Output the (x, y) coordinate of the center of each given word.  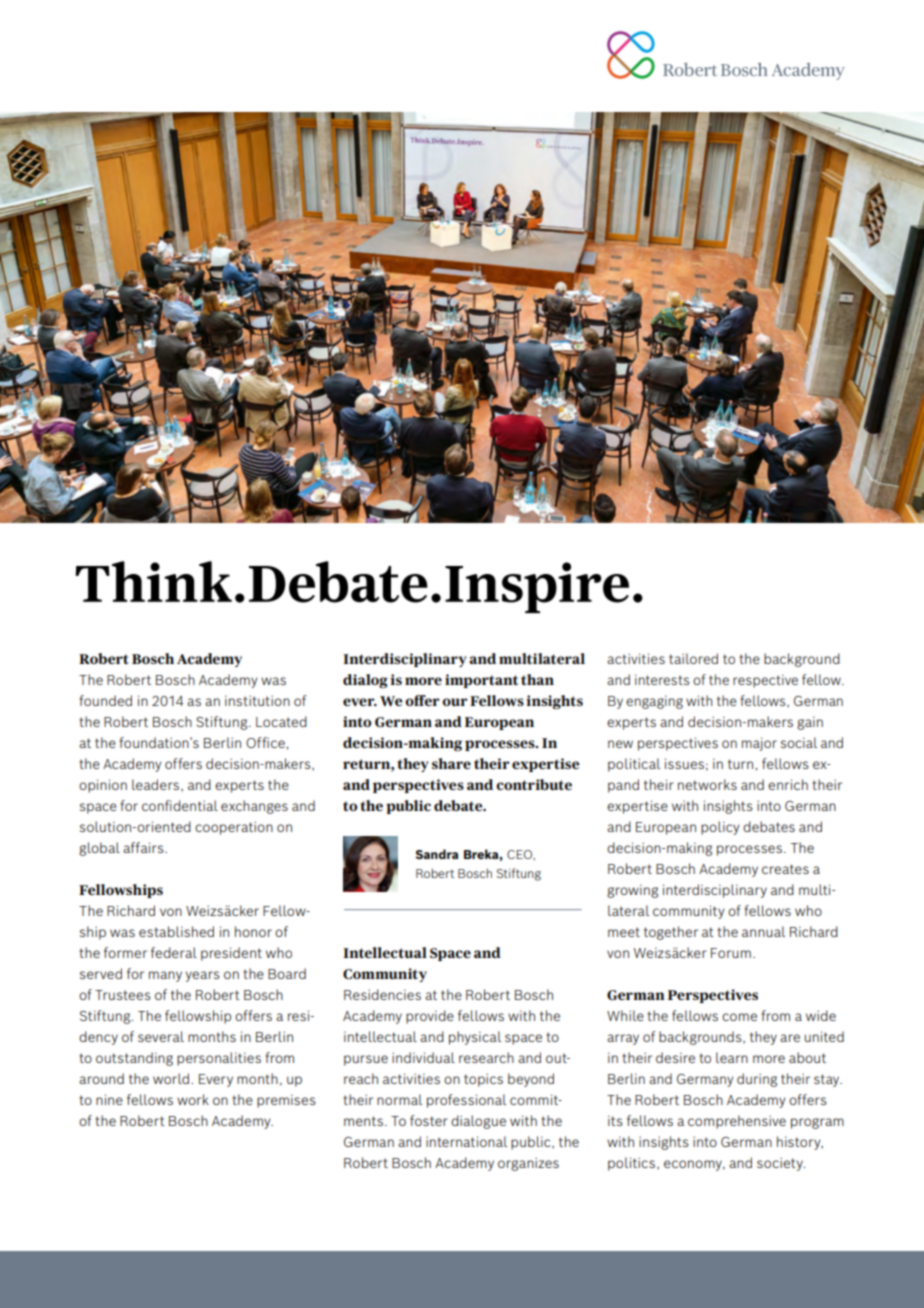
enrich (788, 784)
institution (257, 700)
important (481, 681)
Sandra (437, 854)
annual (763, 931)
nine (109, 1099)
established (176, 931)
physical (475, 1038)
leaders (157, 785)
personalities (219, 1059)
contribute (534, 784)
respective (765, 681)
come (739, 1017)
